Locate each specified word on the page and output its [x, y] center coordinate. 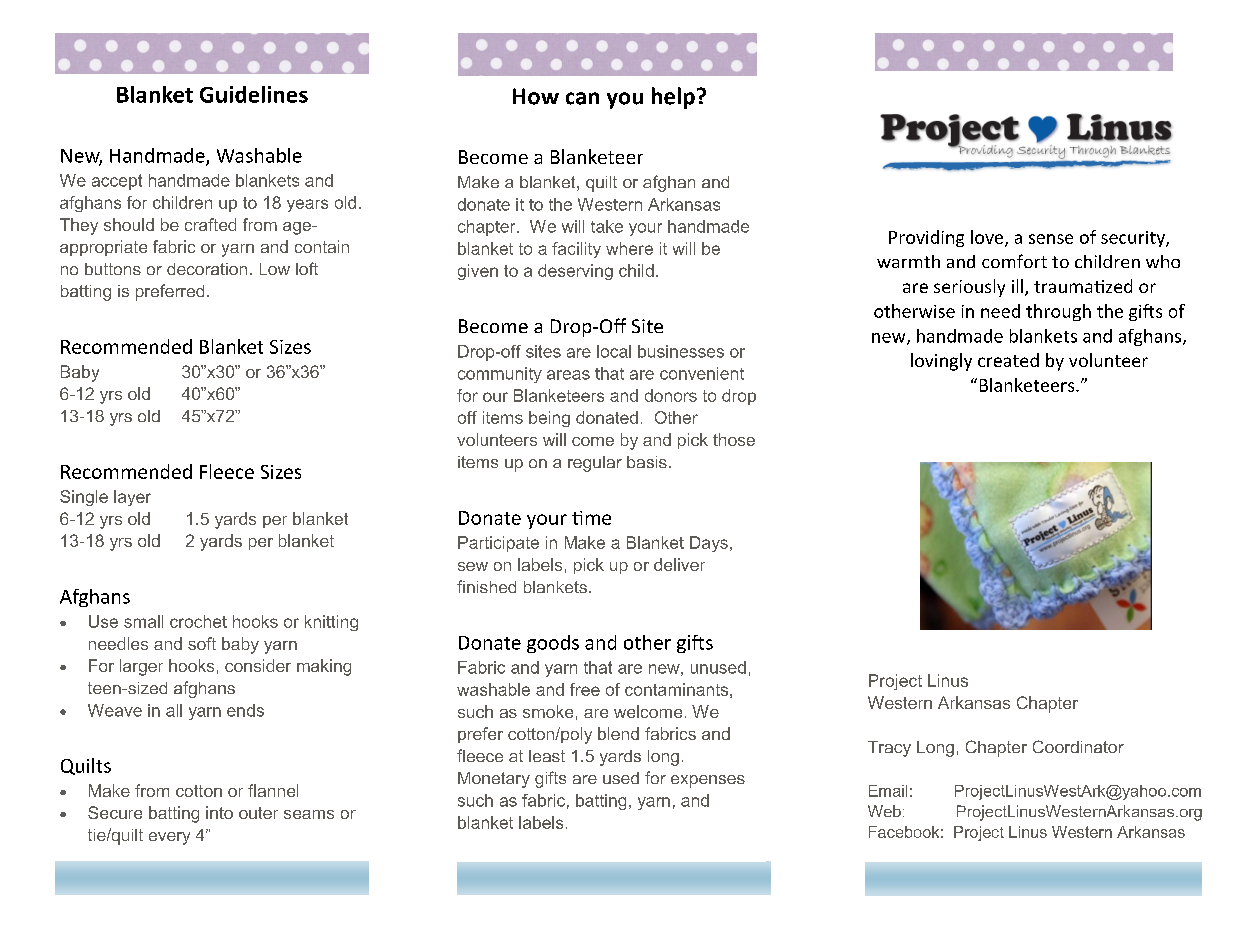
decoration [207, 269]
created [1008, 360]
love [988, 238]
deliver [679, 564]
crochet [198, 621]
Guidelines [254, 94]
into [219, 812]
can [582, 98]
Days [709, 544]
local [614, 351]
